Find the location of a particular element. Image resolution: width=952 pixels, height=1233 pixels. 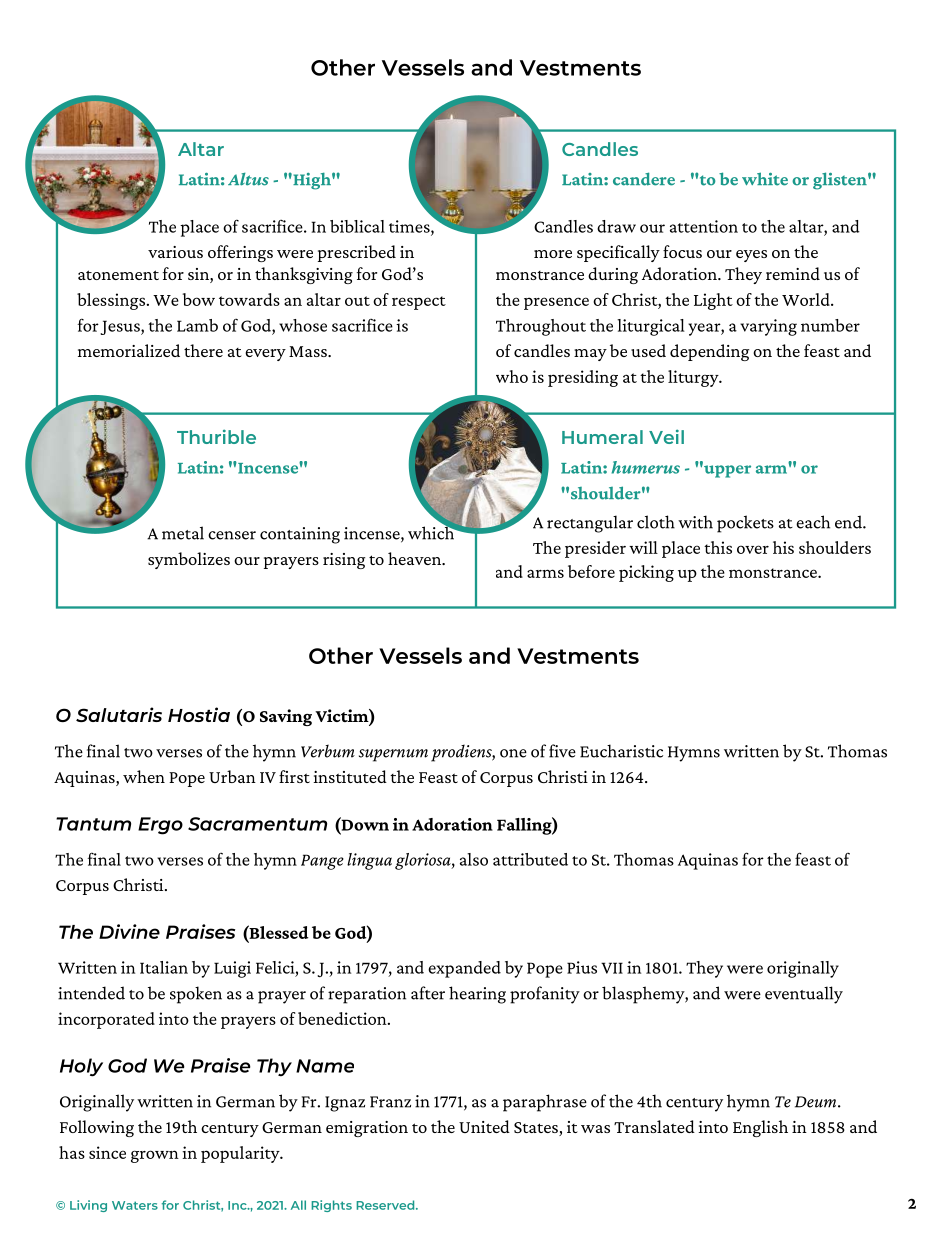

metal is located at coordinates (183, 533).
